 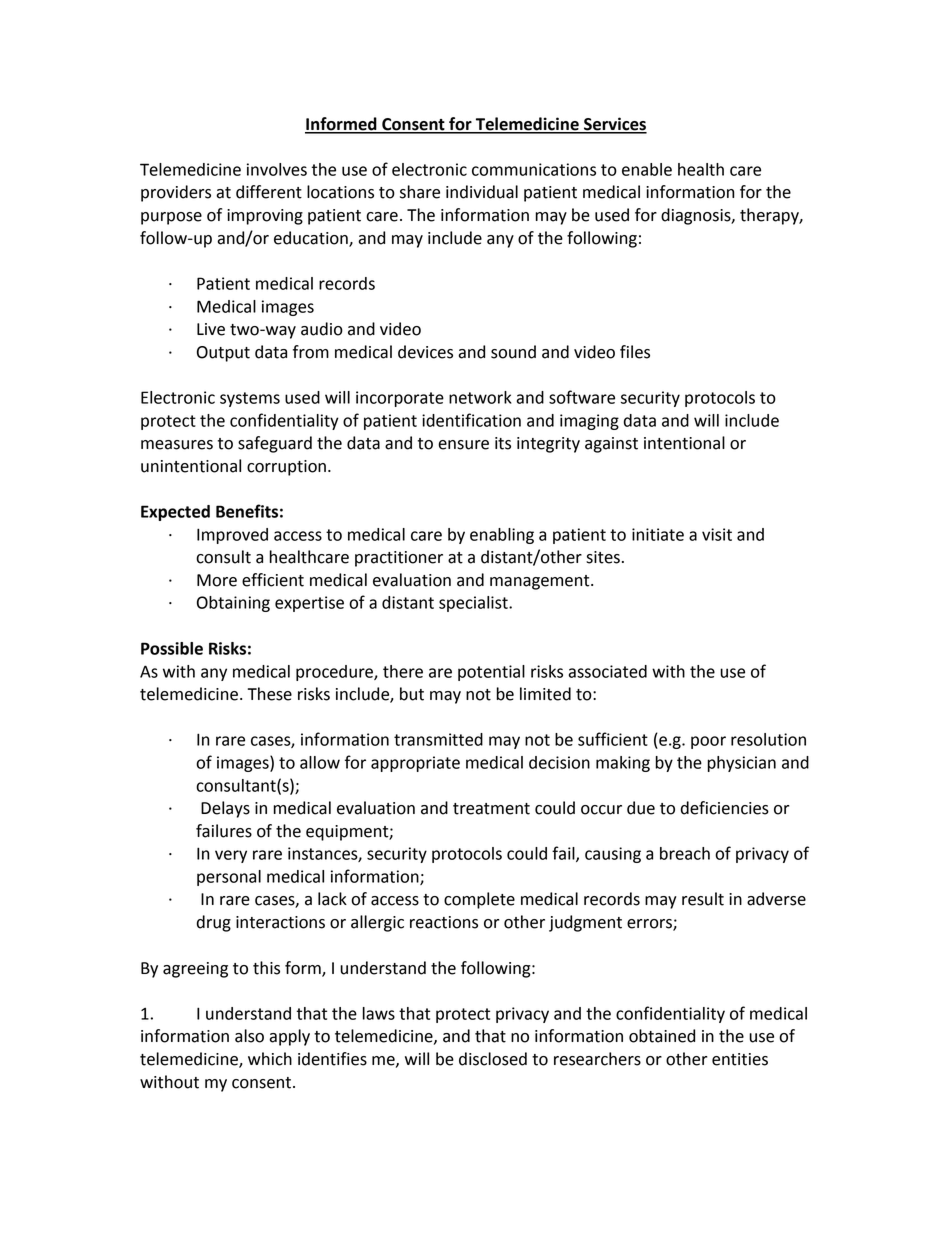 What do you see at coordinates (269, 192) in the screenshot?
I see `different` at bounding box center [269, 192].
